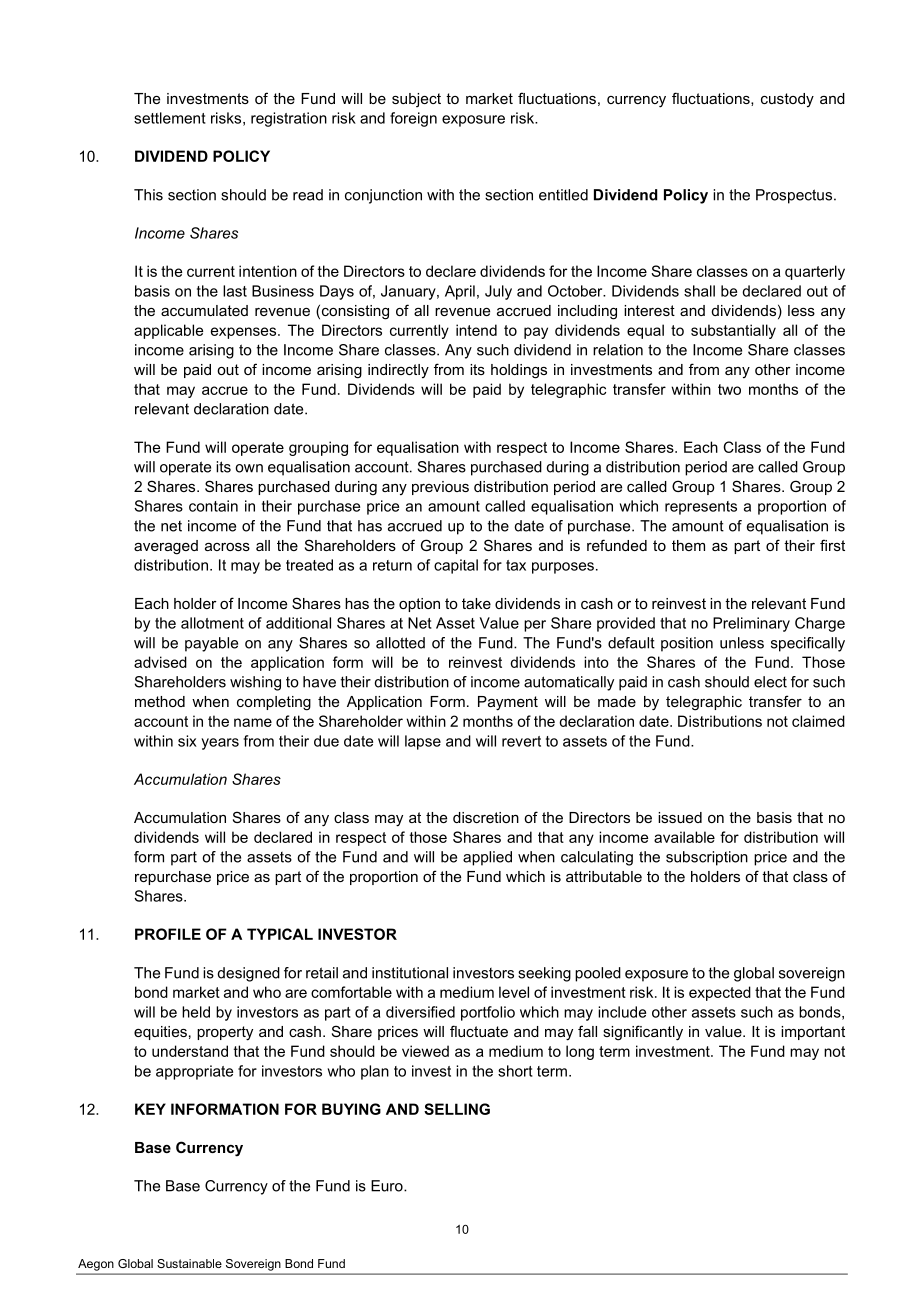  Describe the element at coordinates (476, 330) in the screenshot. I see `intend` at that location.
